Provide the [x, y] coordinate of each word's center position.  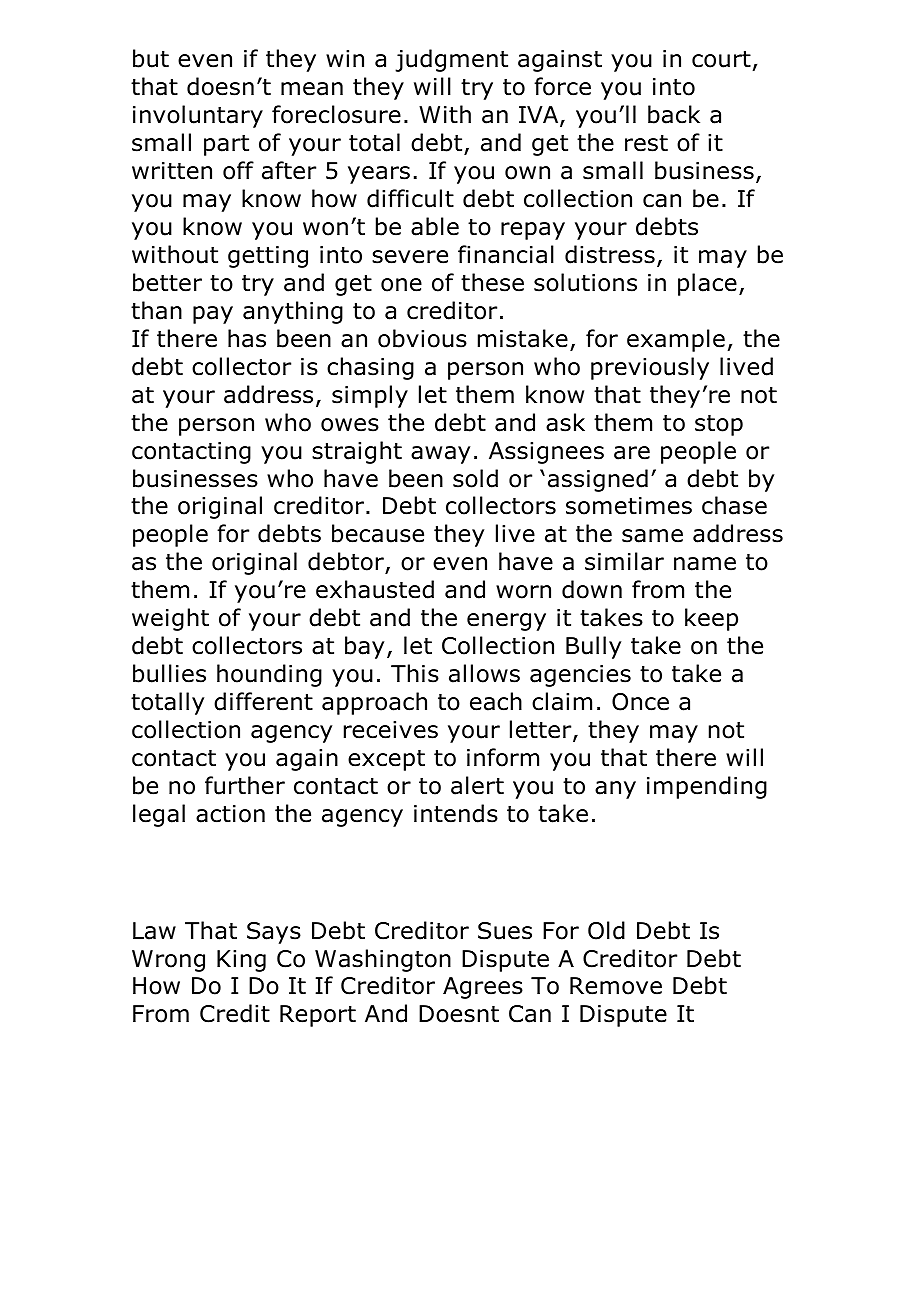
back [674, 114]
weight [170, 619]
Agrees [483, 988]
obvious [422, 338]
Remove [616, 986]
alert [477, 785]
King [241, 961]
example [676, 340]
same [652, 536]
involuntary [198, 116]
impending [707, 787]
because [378, 533]
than [156, 310]
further [245, 785]
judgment [451, 60]
